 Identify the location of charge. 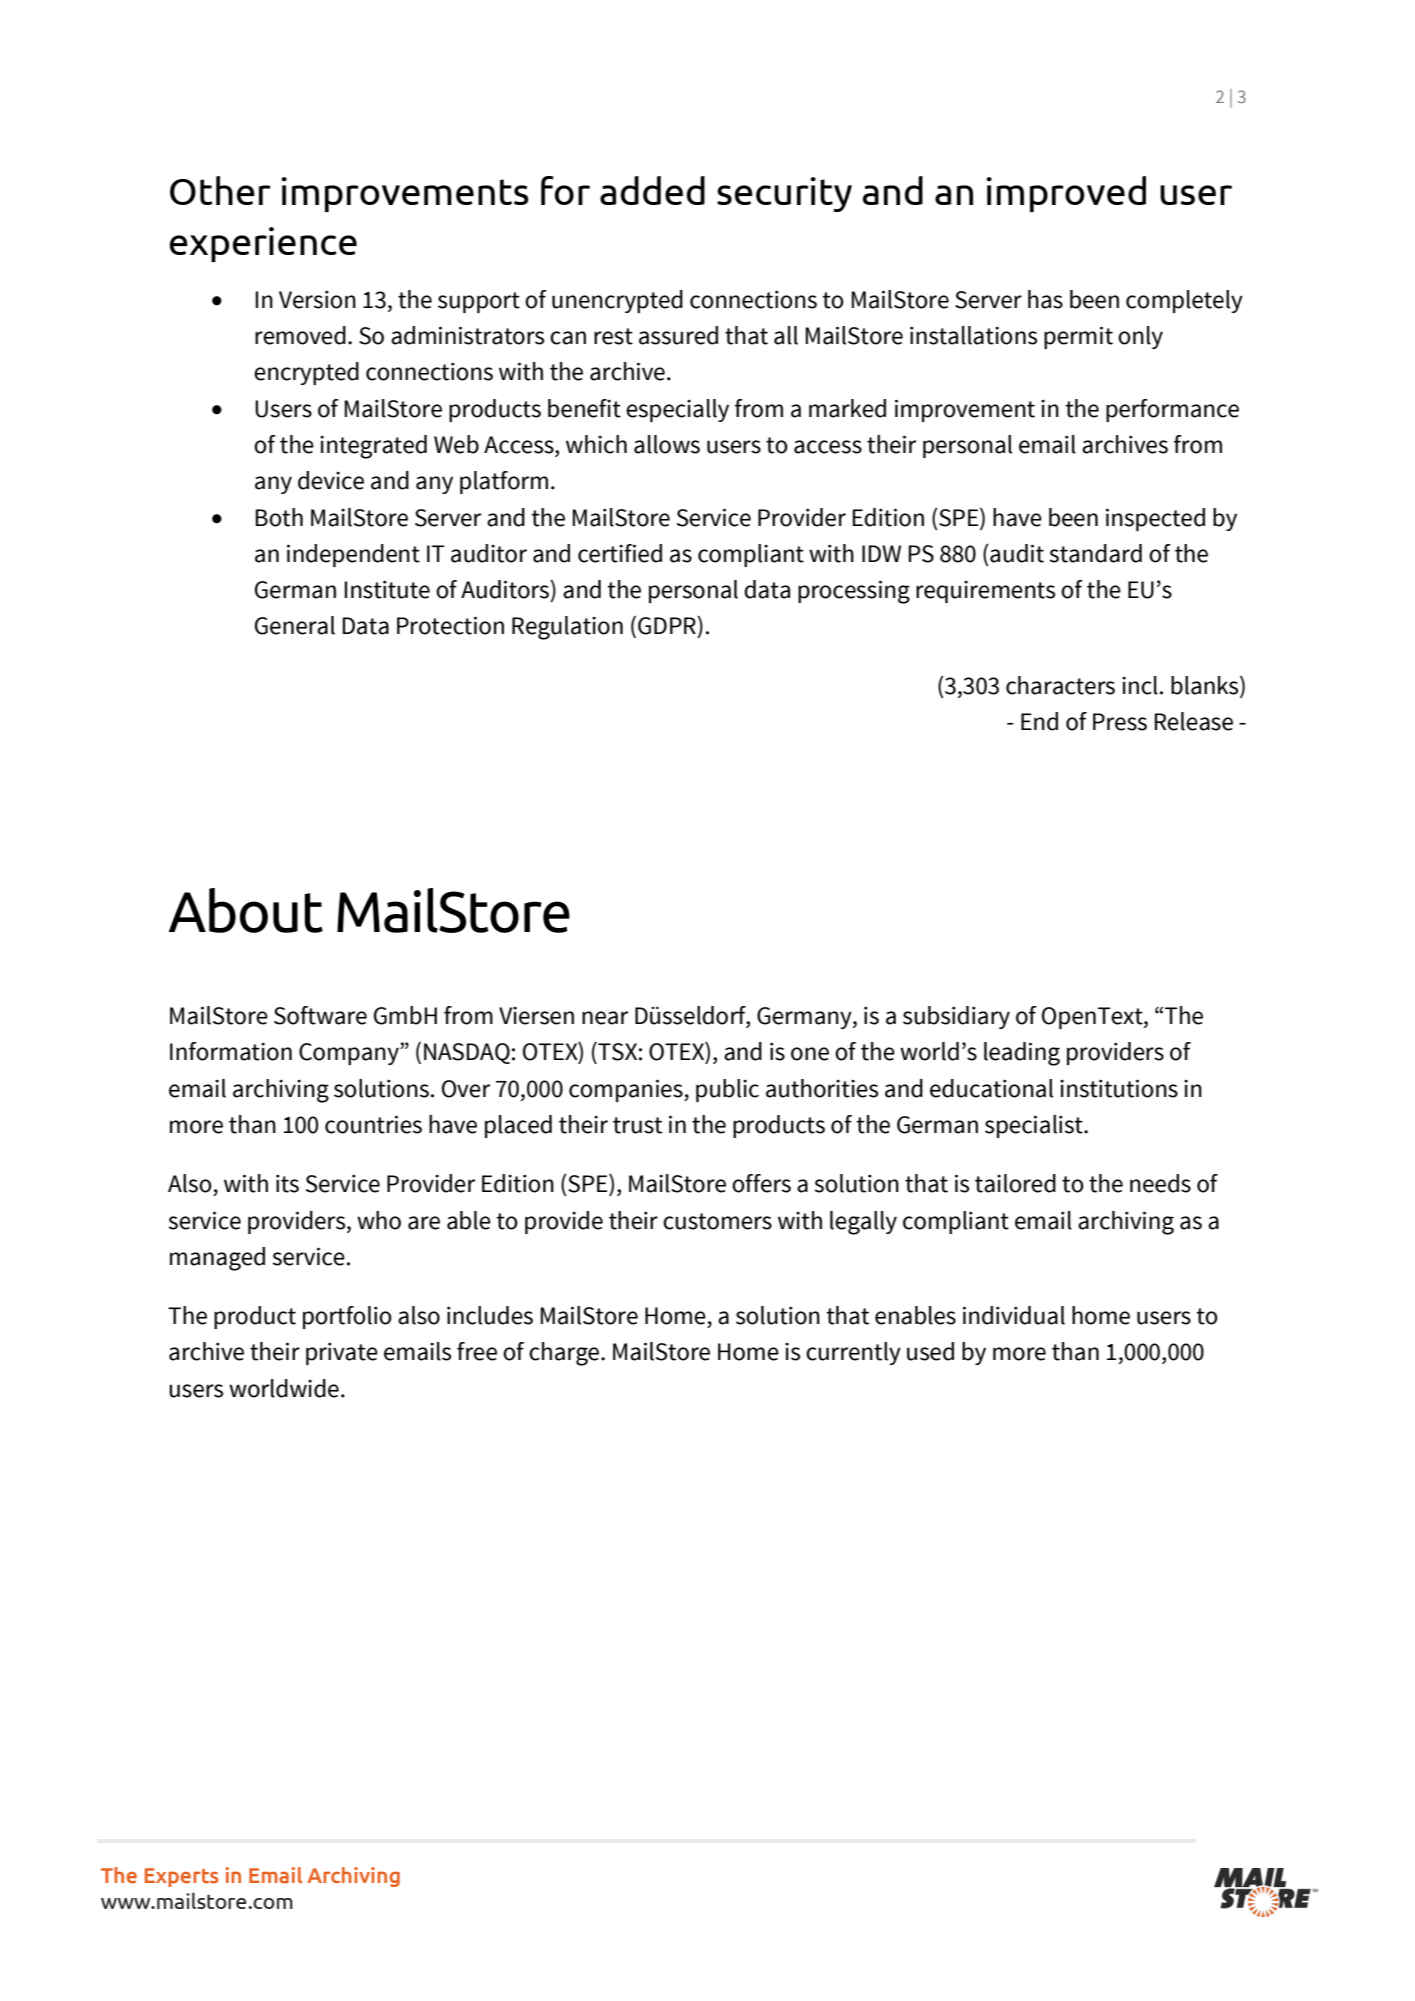
(565, 1354).
